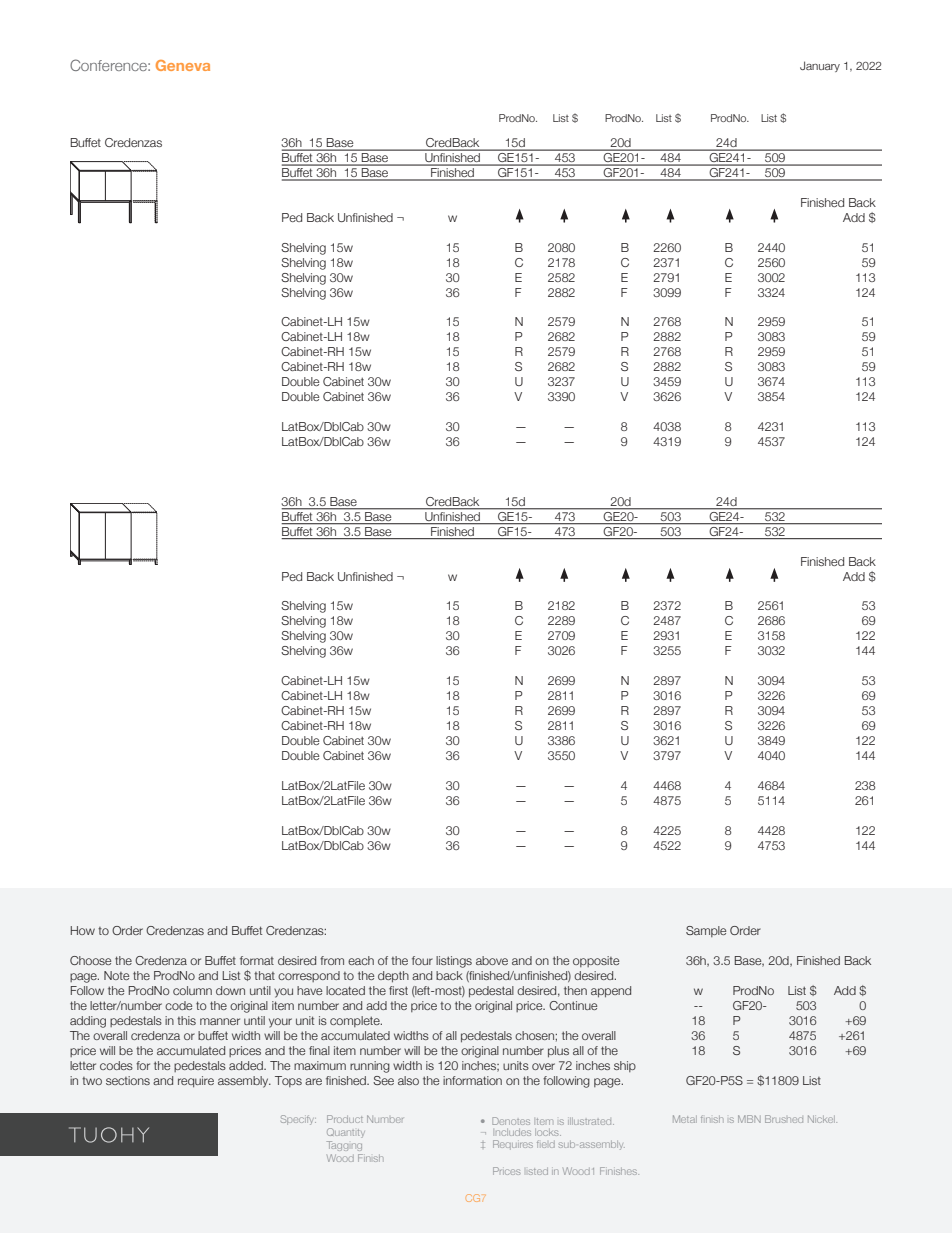 This page has height=1233, width=952. I want to click on How, so click(83, 930).
